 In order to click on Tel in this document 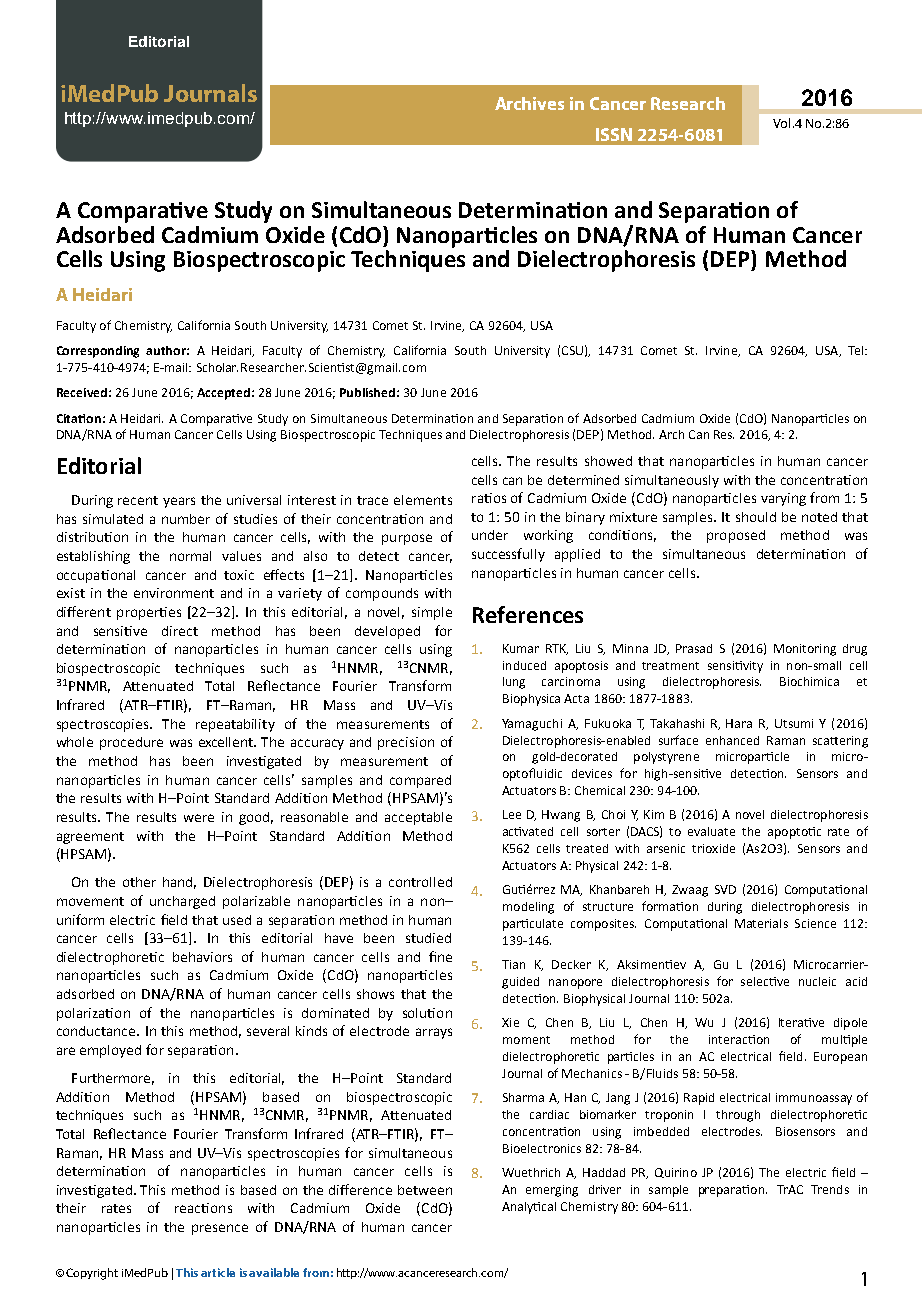, I will do `click(857, 350)`.
